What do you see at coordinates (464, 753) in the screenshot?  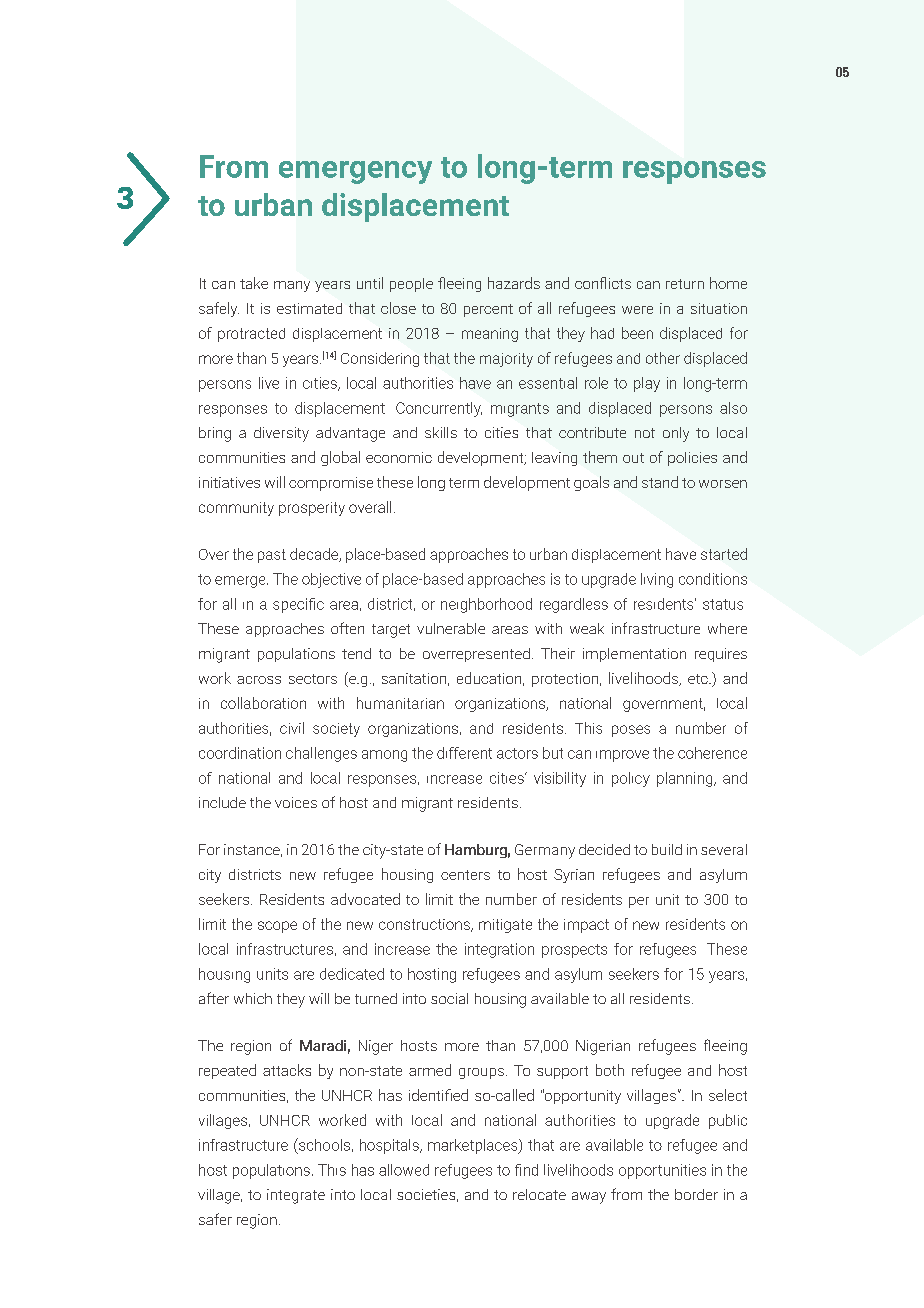 I see `different` at bounding box center [464, 753].
